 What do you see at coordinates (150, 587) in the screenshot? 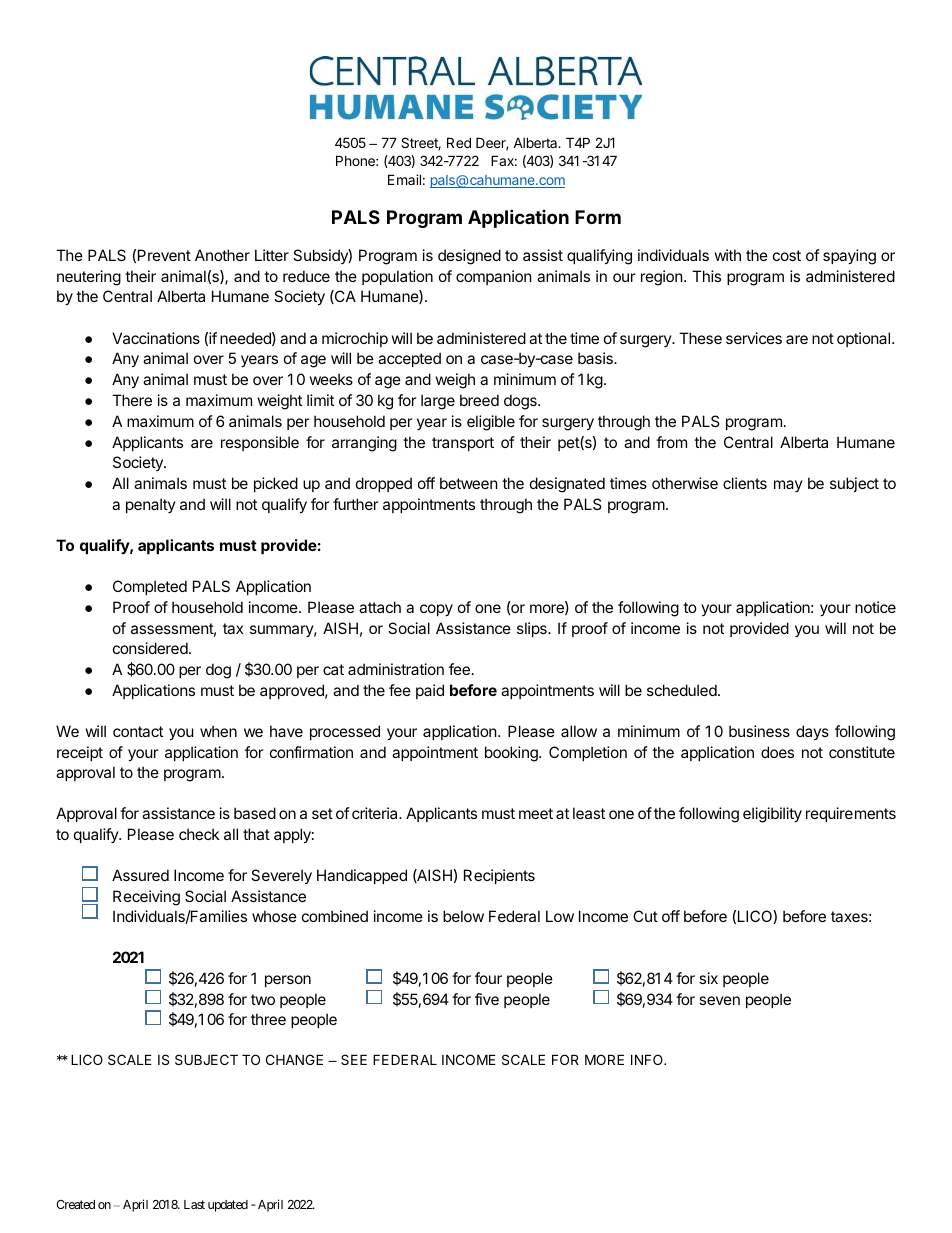
I see `Completed` at bounding box center [150, 587].
